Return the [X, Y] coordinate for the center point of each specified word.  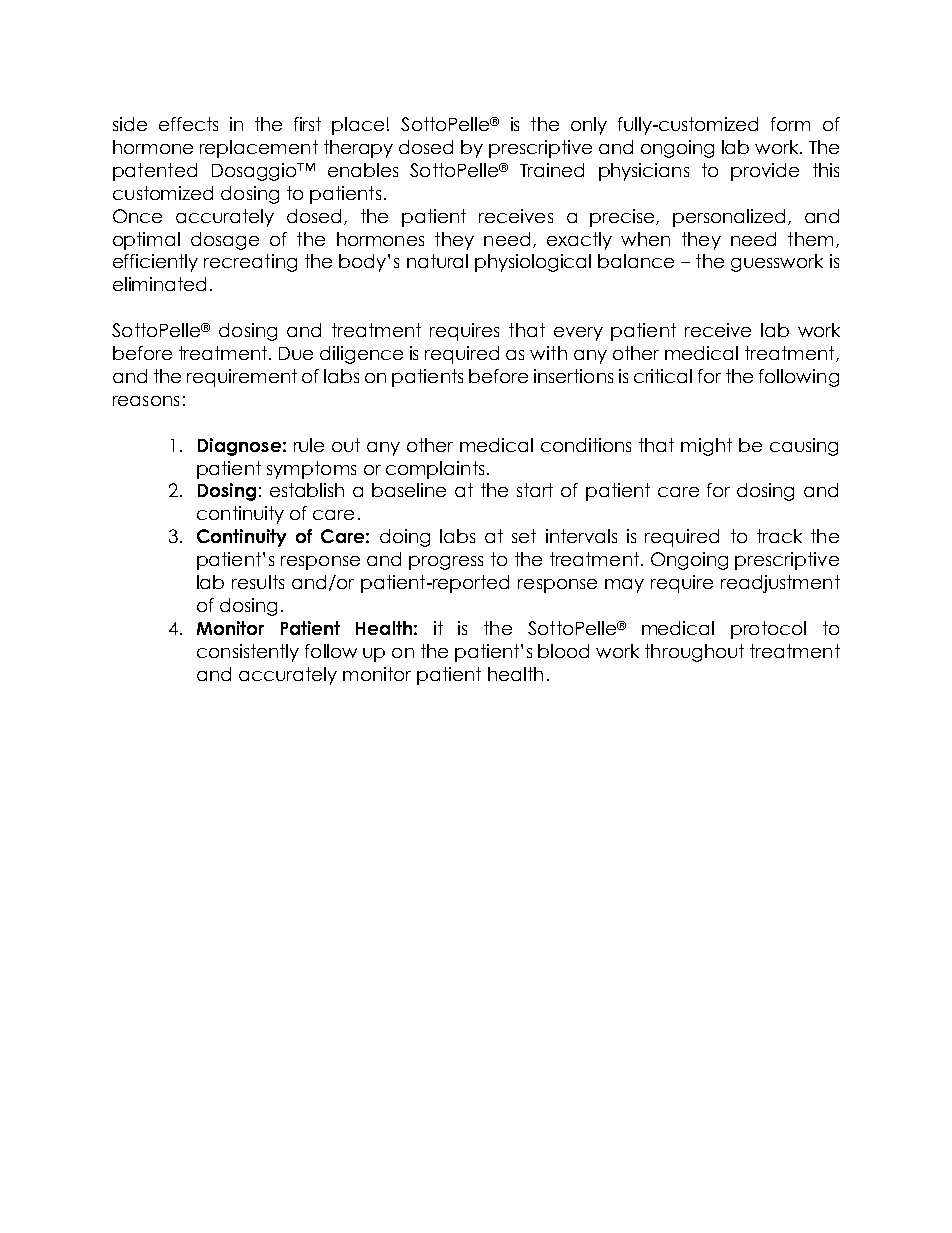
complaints [435, 470]
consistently [248, 653]
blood [563, 651]
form [790, 124]
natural [437, 261]
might [706, 447]
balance [636, 261]
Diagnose [239, 447]
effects [188, 124]
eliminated [159, 284]
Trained [552, 170]
